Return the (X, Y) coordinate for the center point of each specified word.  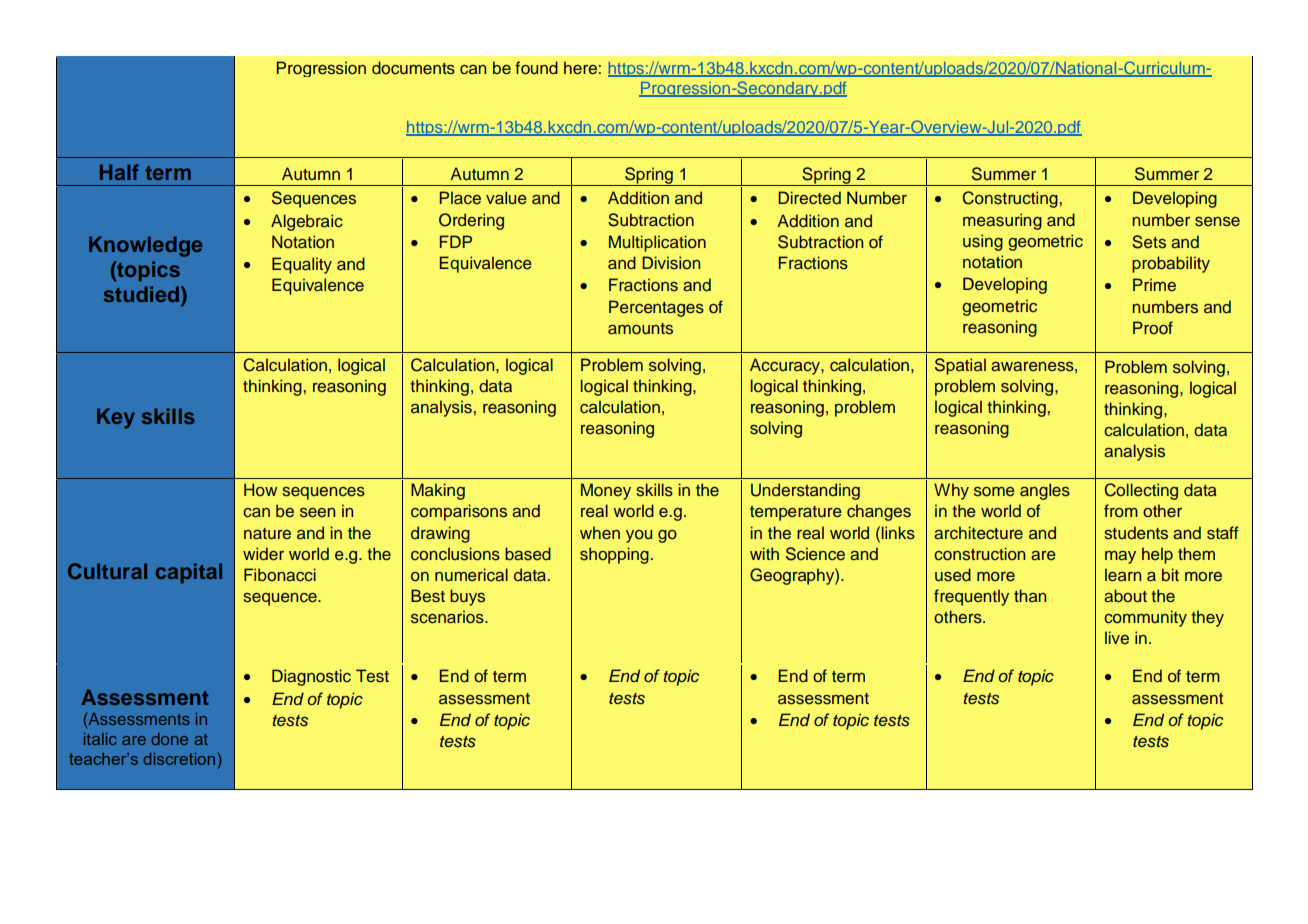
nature (267, 534)
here (580, 68)
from (1121, 510)
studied (141, 294)
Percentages (656, 308)
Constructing (1010, 199)
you (639, 536)
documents (413, 68)
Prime (1154, 284)
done (169, 739)
